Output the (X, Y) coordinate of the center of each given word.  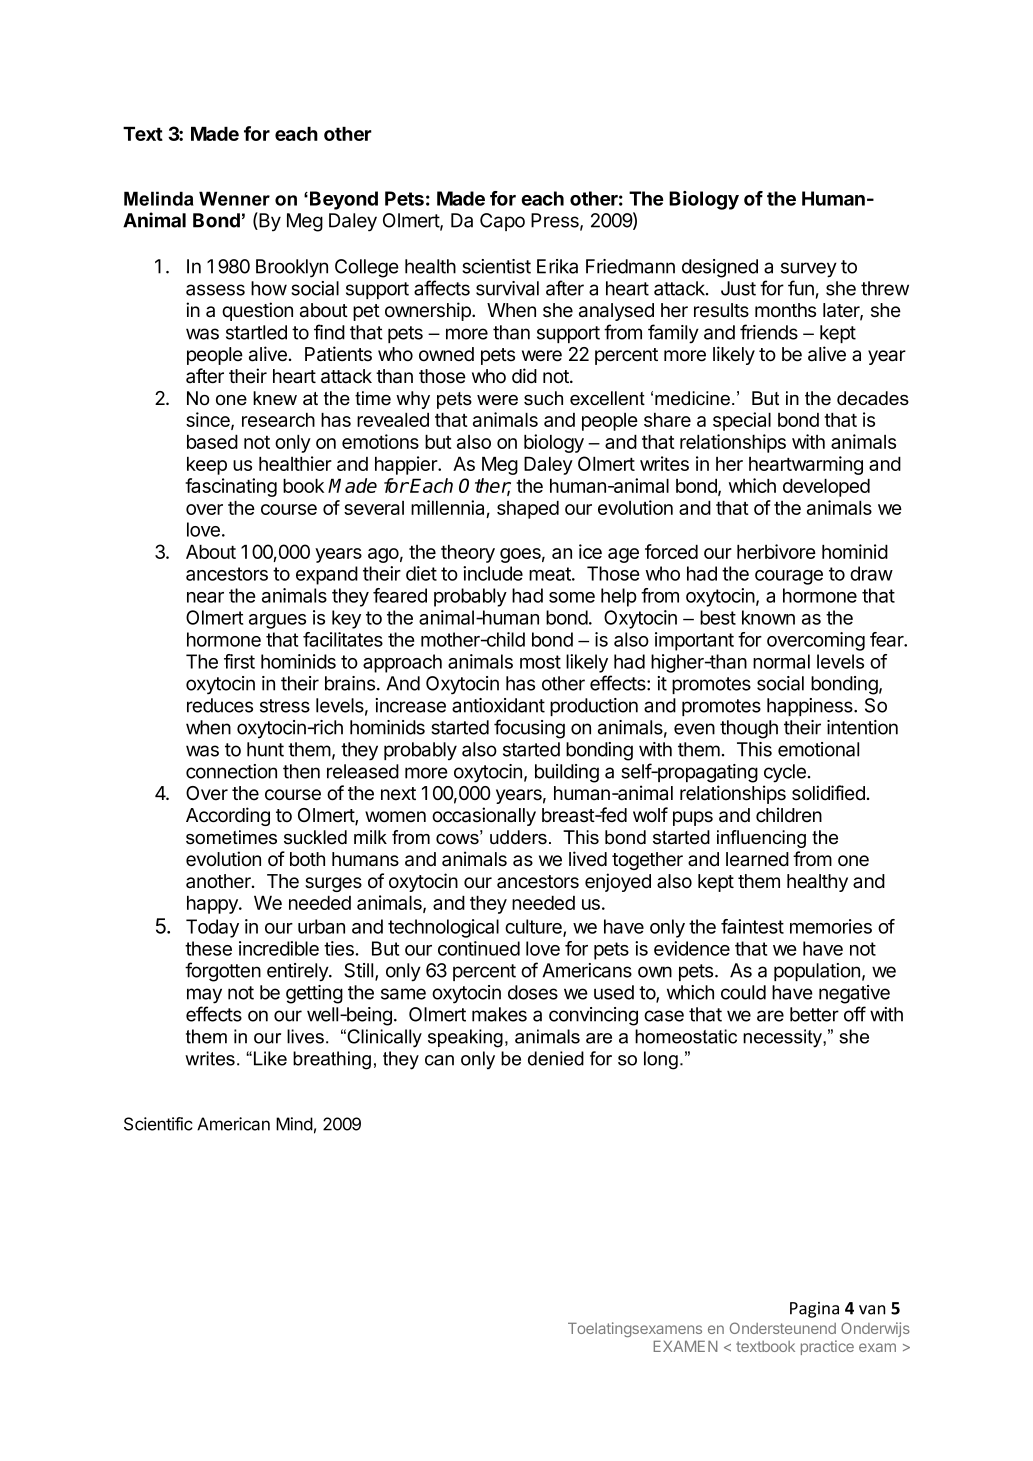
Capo (502, 222)
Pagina (814, 1310)
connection (231, 771)
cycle (785, 773)
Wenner (234, 198)
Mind (294, 1124)
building (567, 773)
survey (809, 270)
